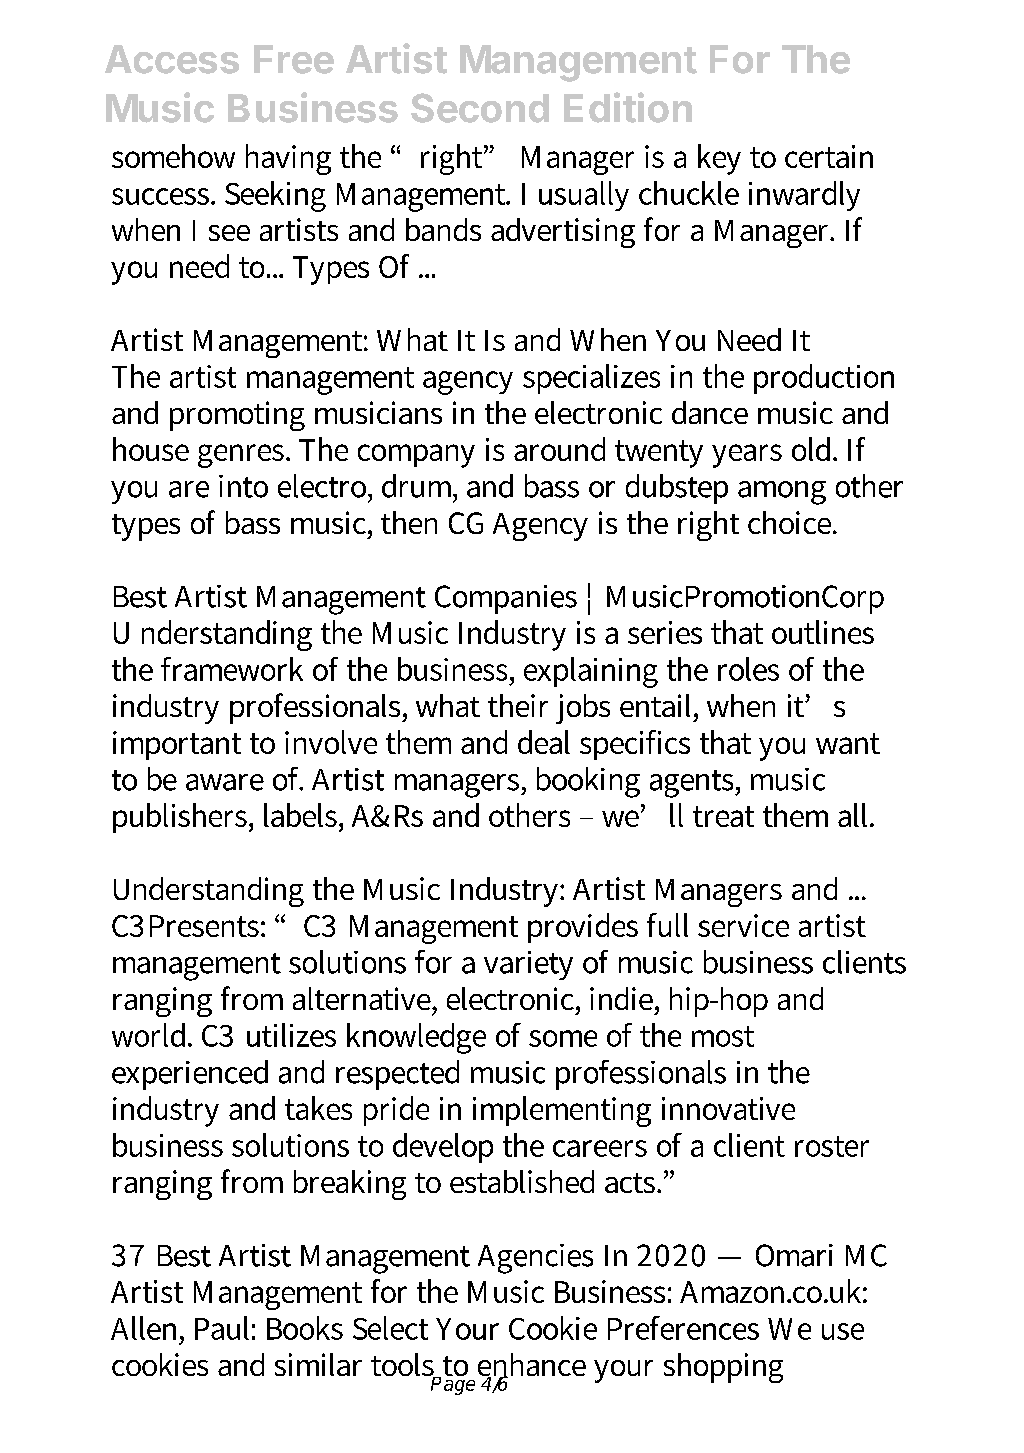  I want to click on years, so click(747, 456).
